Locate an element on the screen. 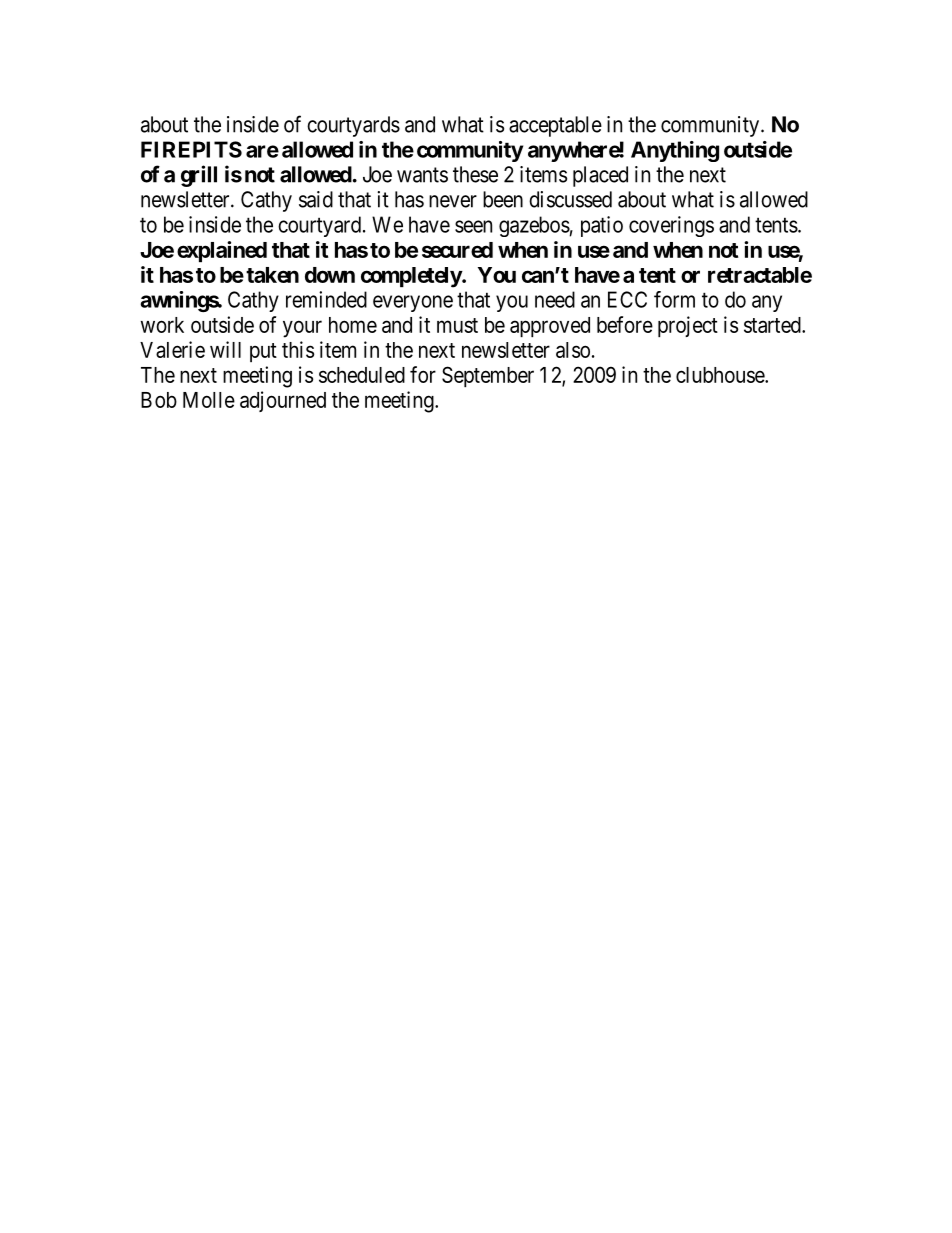 This screenshot has height=1233, width=952. September is located at coordinates (488, 376).
